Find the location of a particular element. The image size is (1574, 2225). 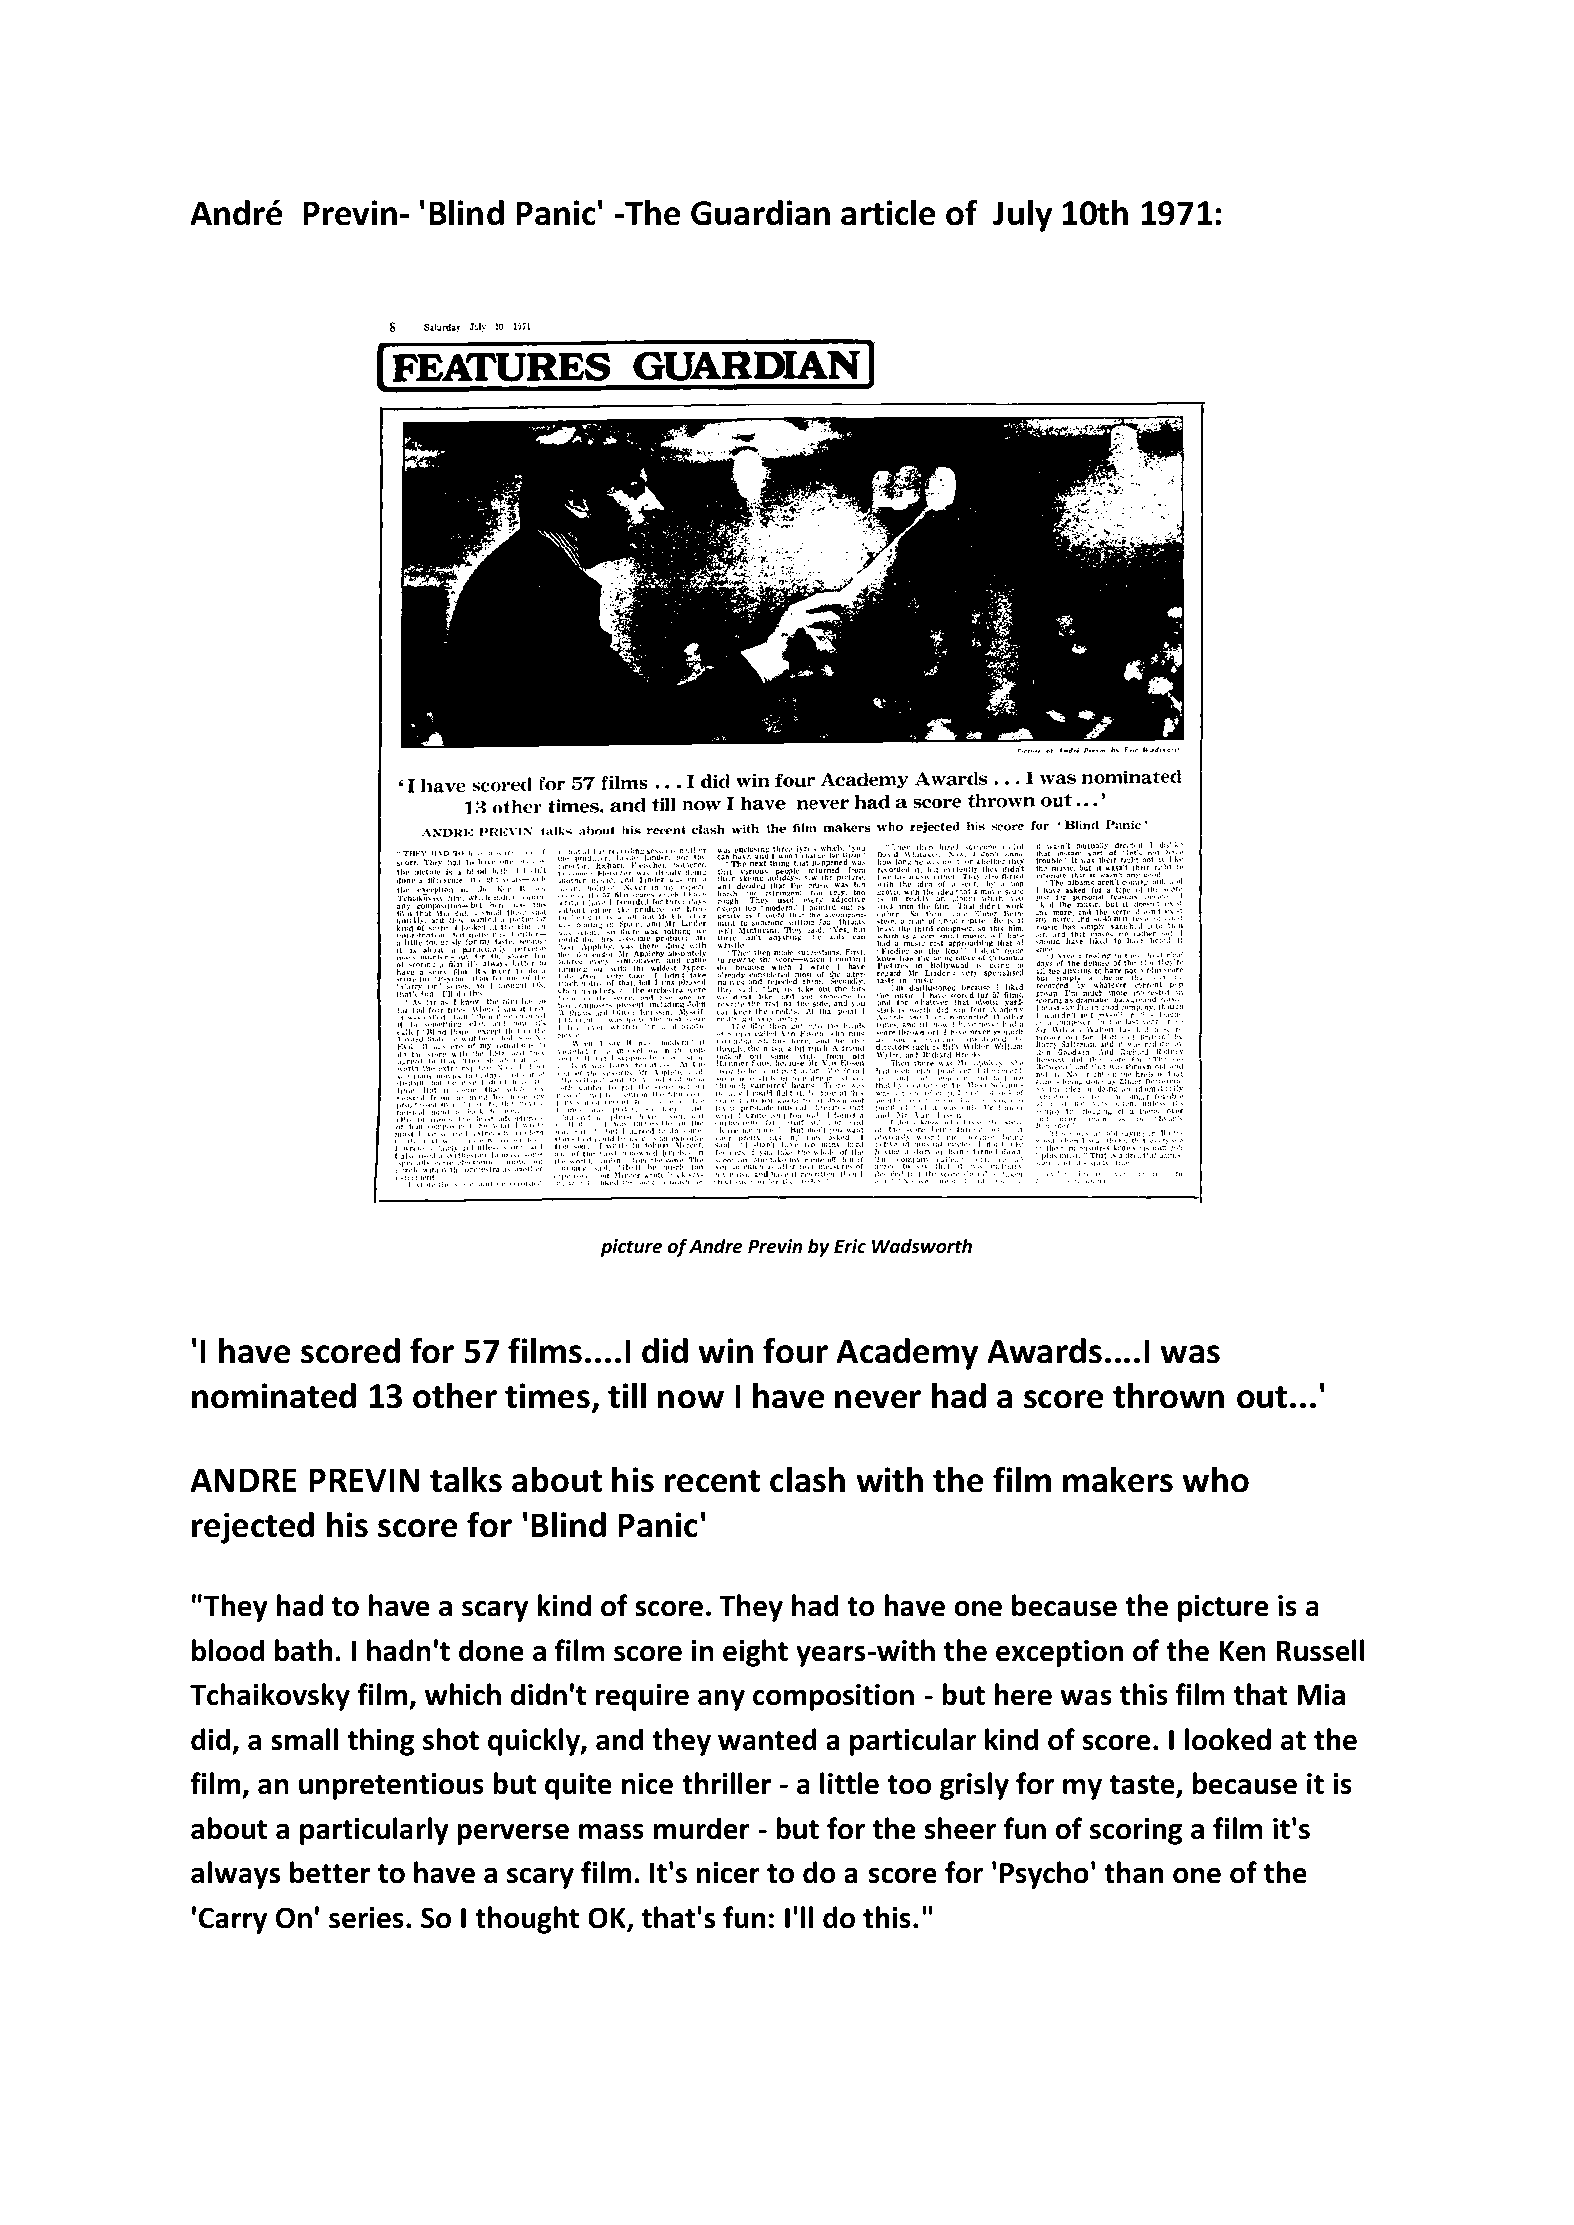

Guardian is located at coordinates (760, 213).
